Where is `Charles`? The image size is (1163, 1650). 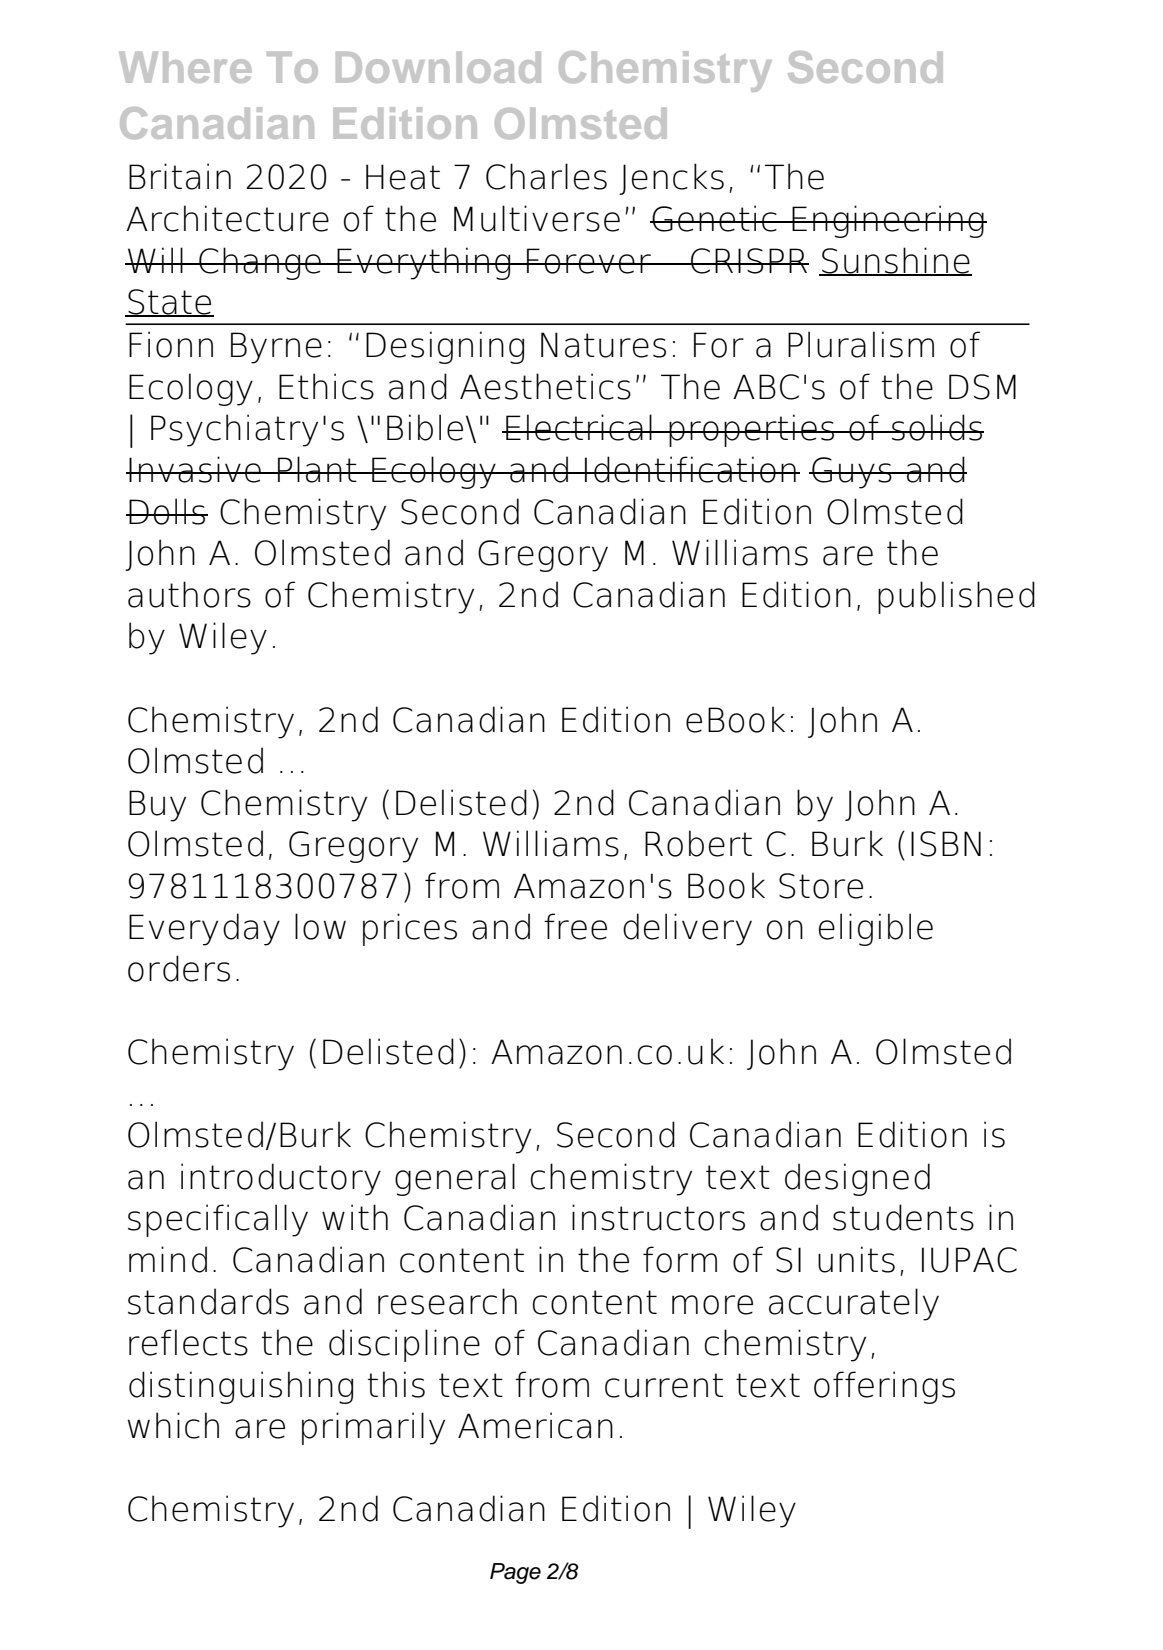 Charles is located at coordinates (546, 176).
